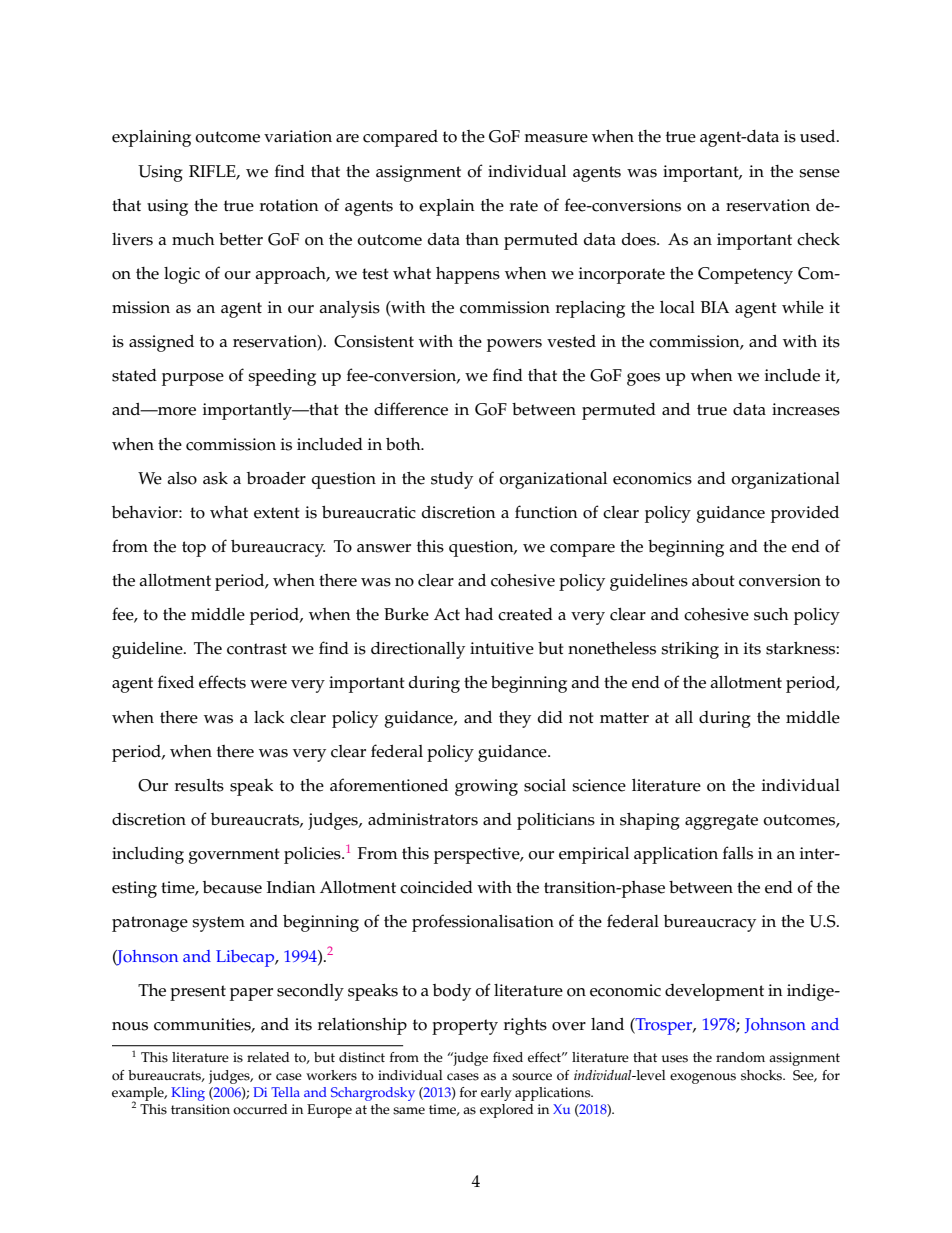 Image resolution: width=952 pixels, height=1233 pixels. What do you see at coordinates (556, 138) in the page?
I see `measure` at bounding box center [556, 138].
